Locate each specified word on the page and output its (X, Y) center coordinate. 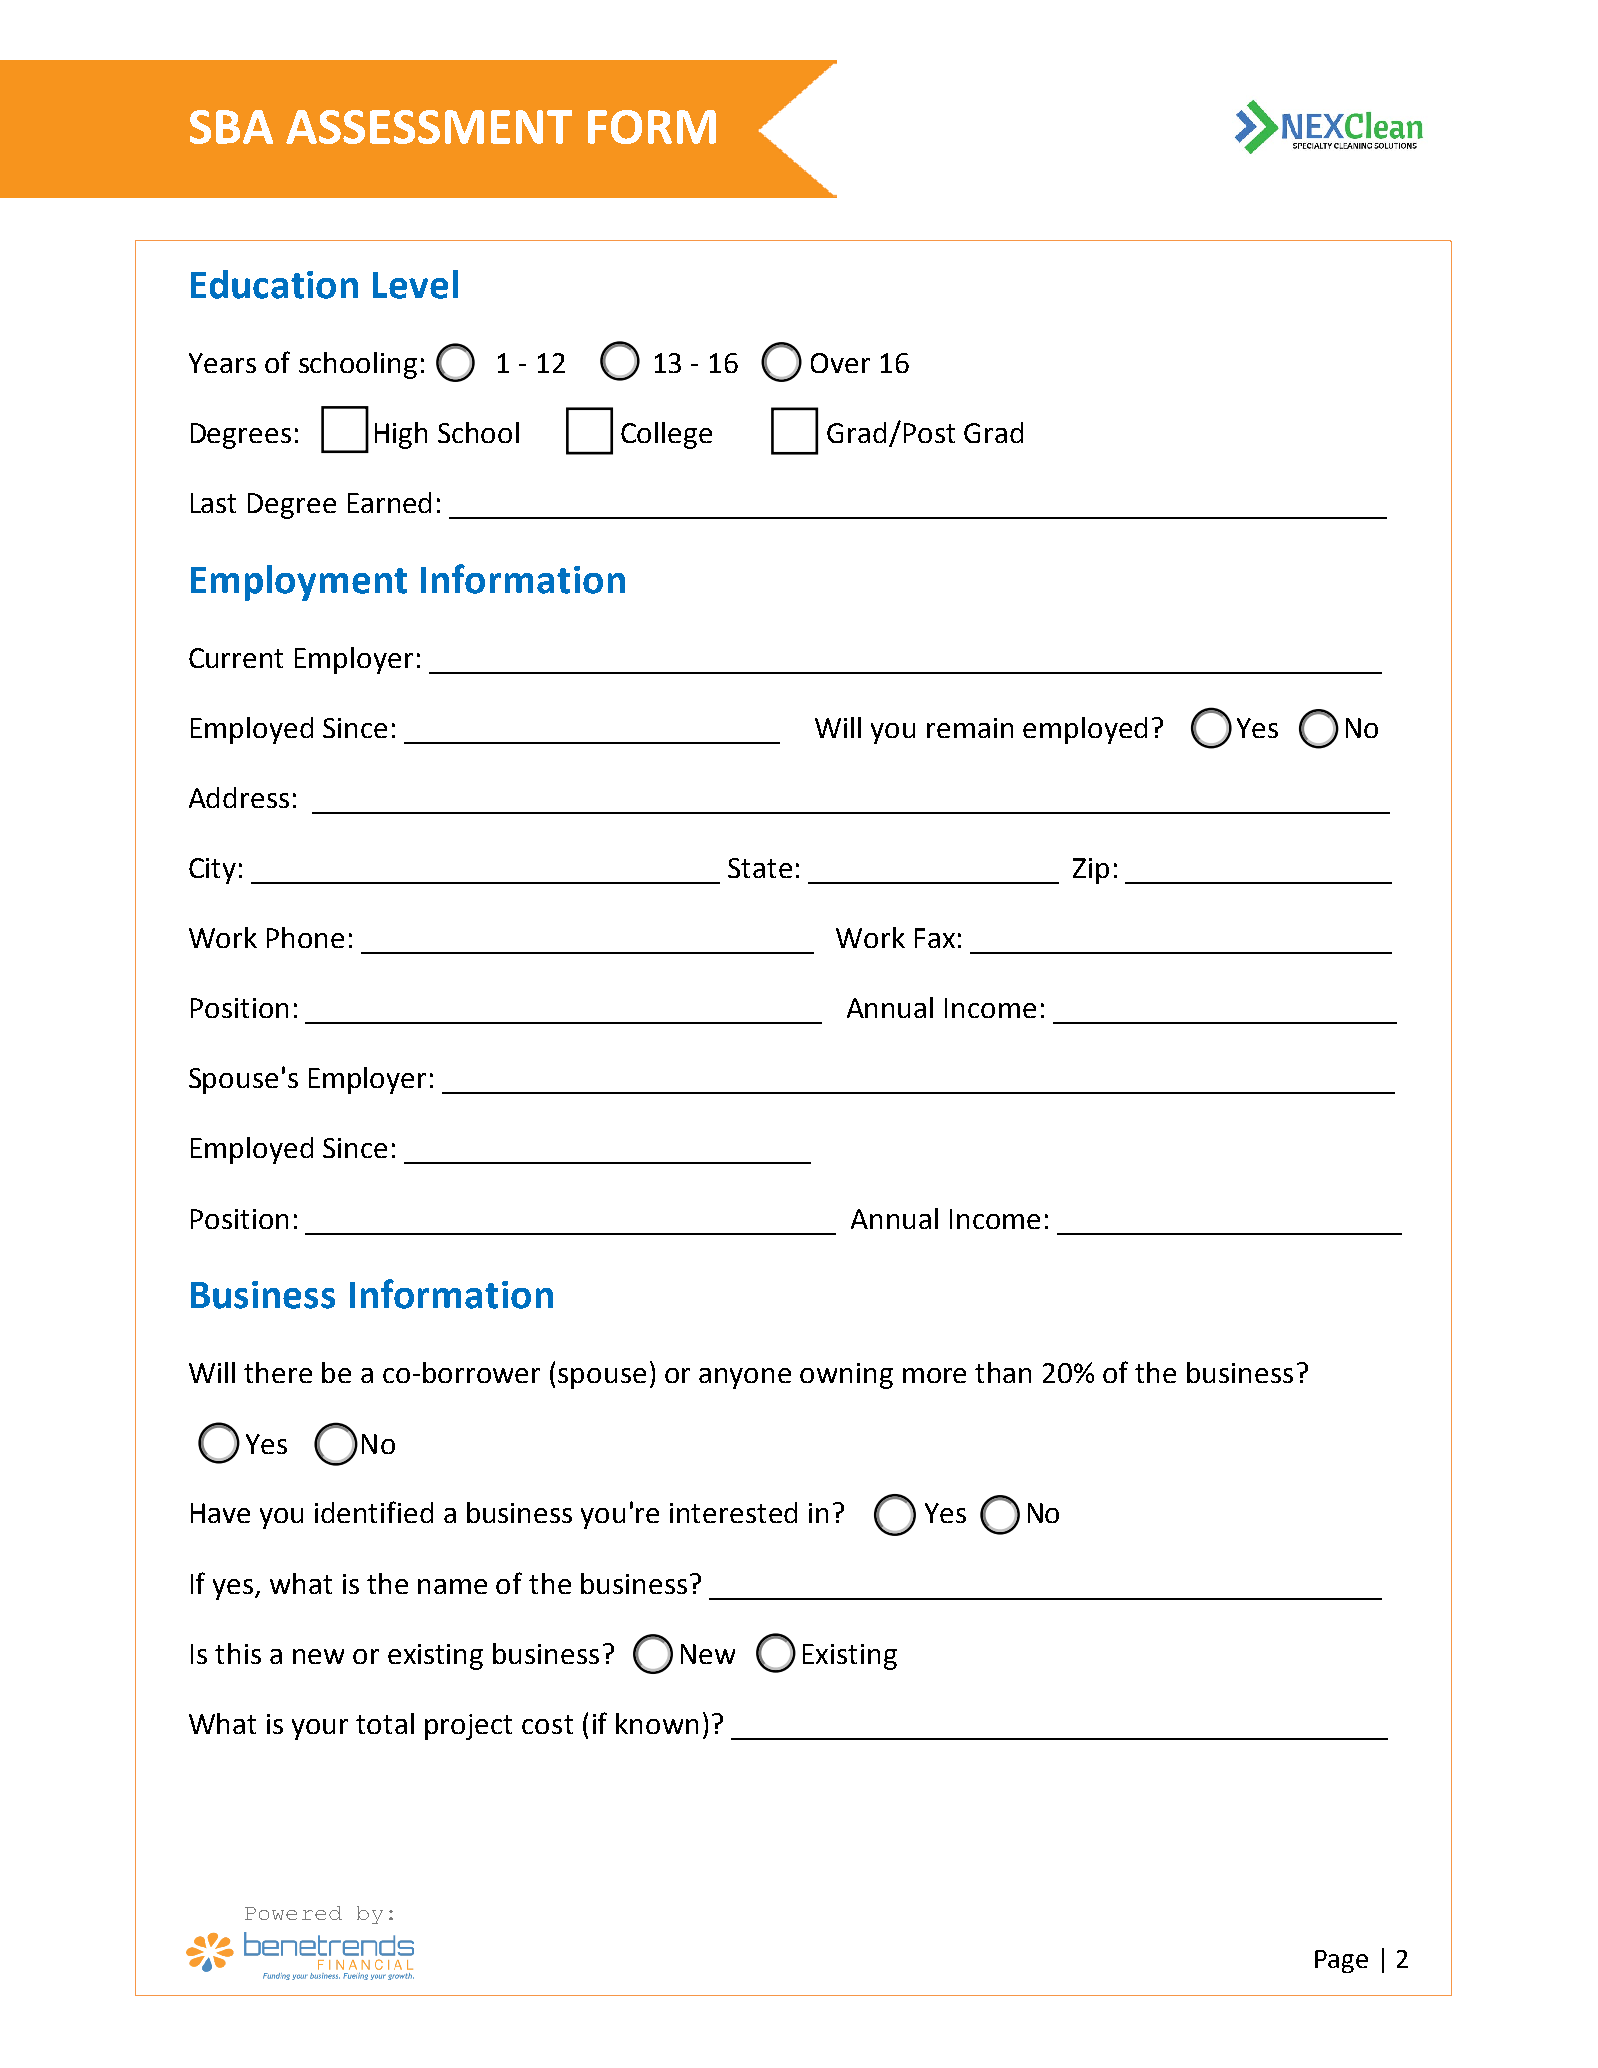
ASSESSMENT (429, 127)
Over (840, 363)
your (320, 1729)
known (657, 1723)
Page (1341, 1961)
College (666, 435)
